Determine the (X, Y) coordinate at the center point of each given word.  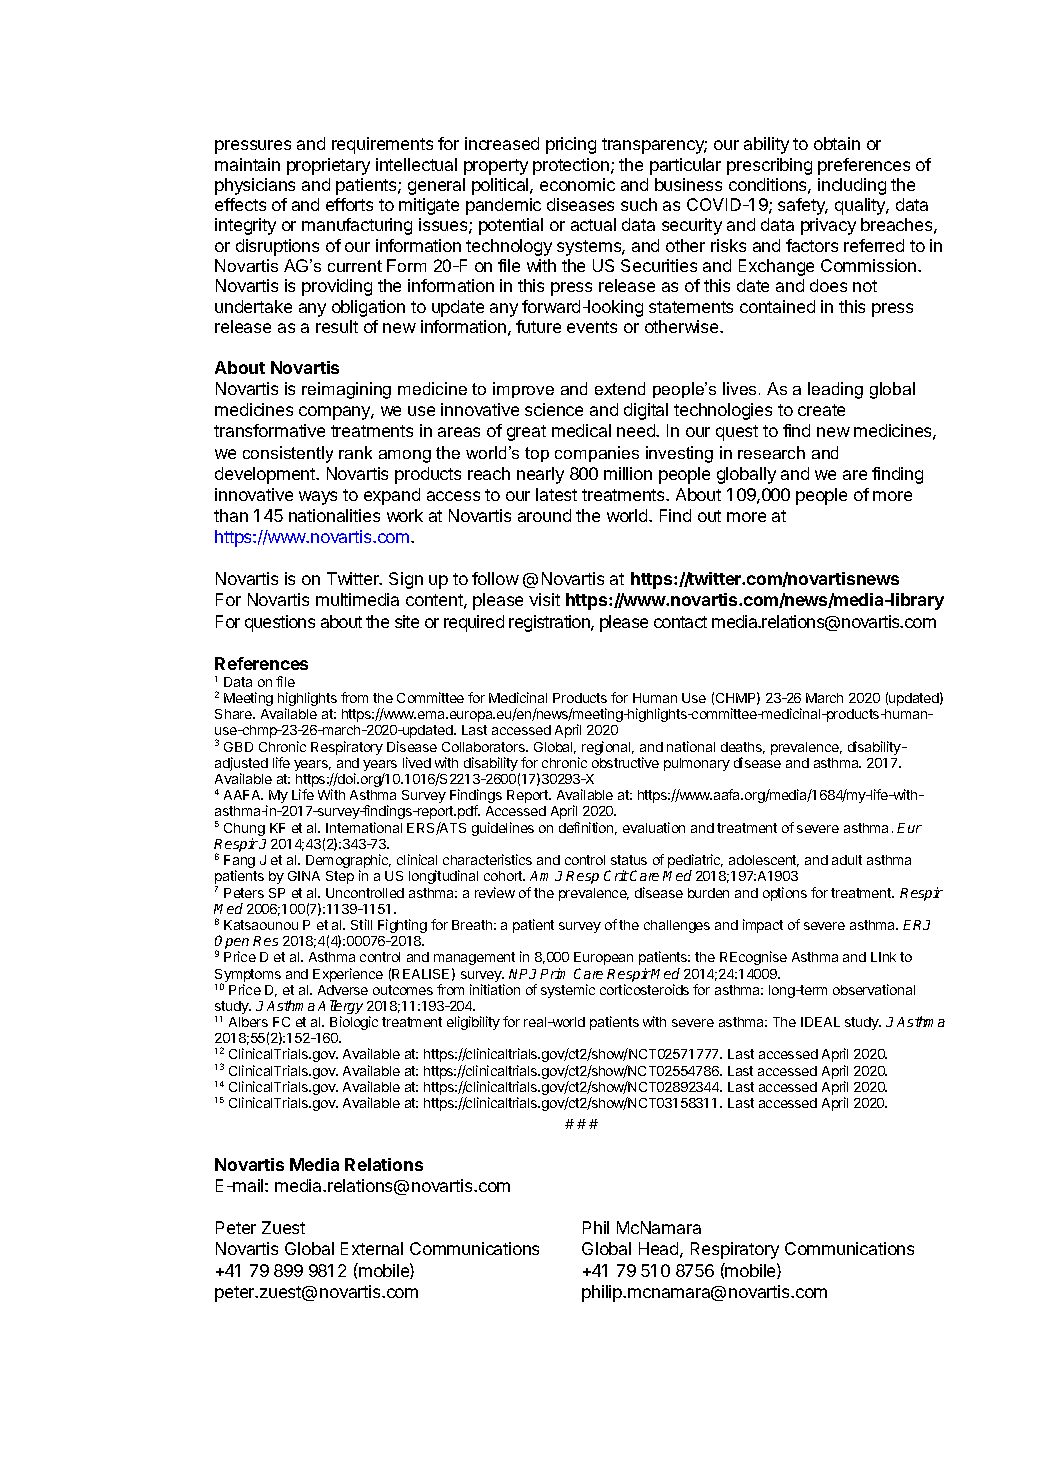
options (785, 894)
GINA (304, 876)
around (544, 515)
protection (571, 166)
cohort (504, 876)
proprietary (328, 166)
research (771, 452)
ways (318, 498)
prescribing (769, 166)
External (372, 1248)
